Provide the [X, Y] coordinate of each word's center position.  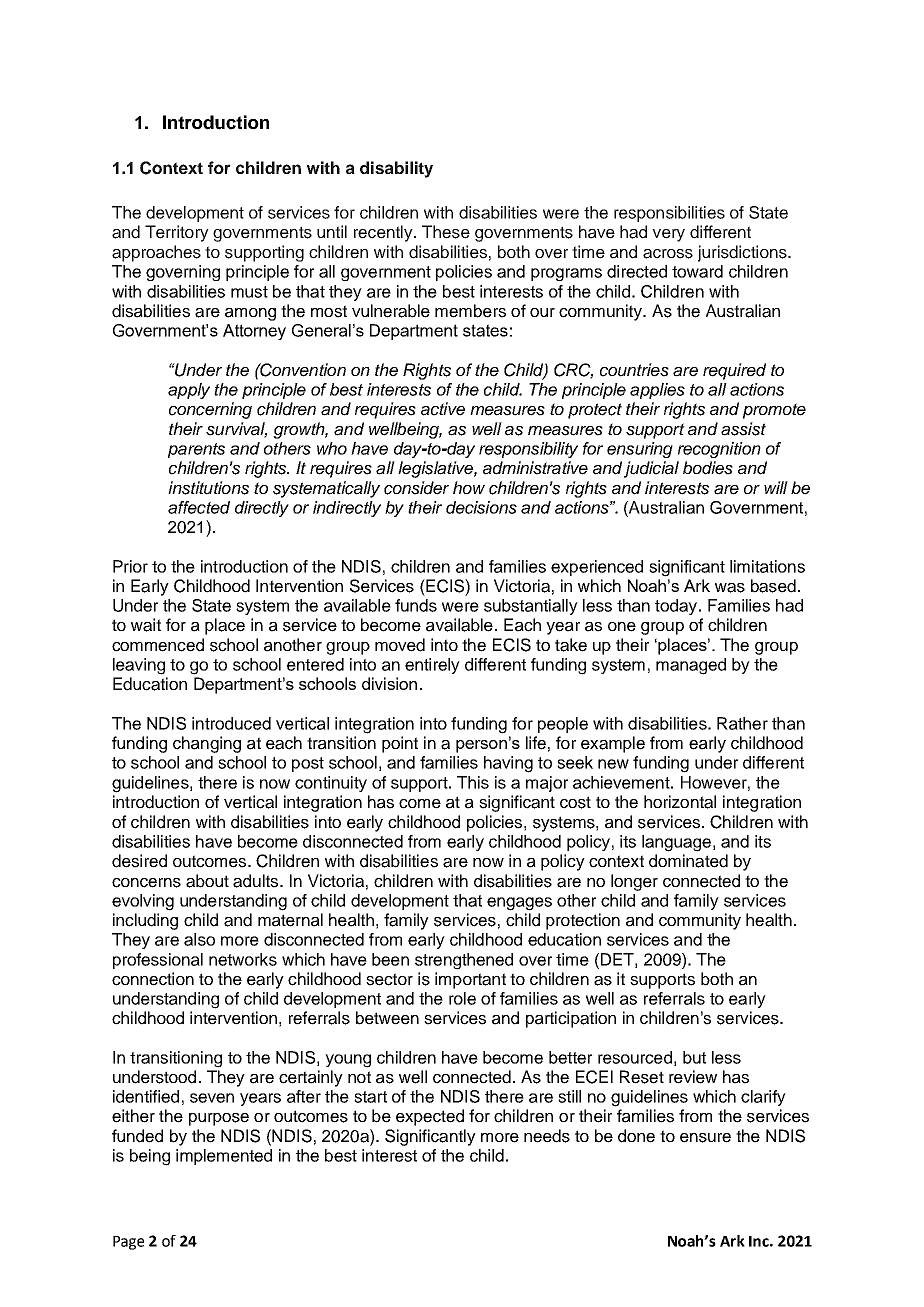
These [446, 232]
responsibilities [669, 214]
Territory [177, 233]
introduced [231, 723]
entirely [432, 666]
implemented [224, 1157]
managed [691, 666]
